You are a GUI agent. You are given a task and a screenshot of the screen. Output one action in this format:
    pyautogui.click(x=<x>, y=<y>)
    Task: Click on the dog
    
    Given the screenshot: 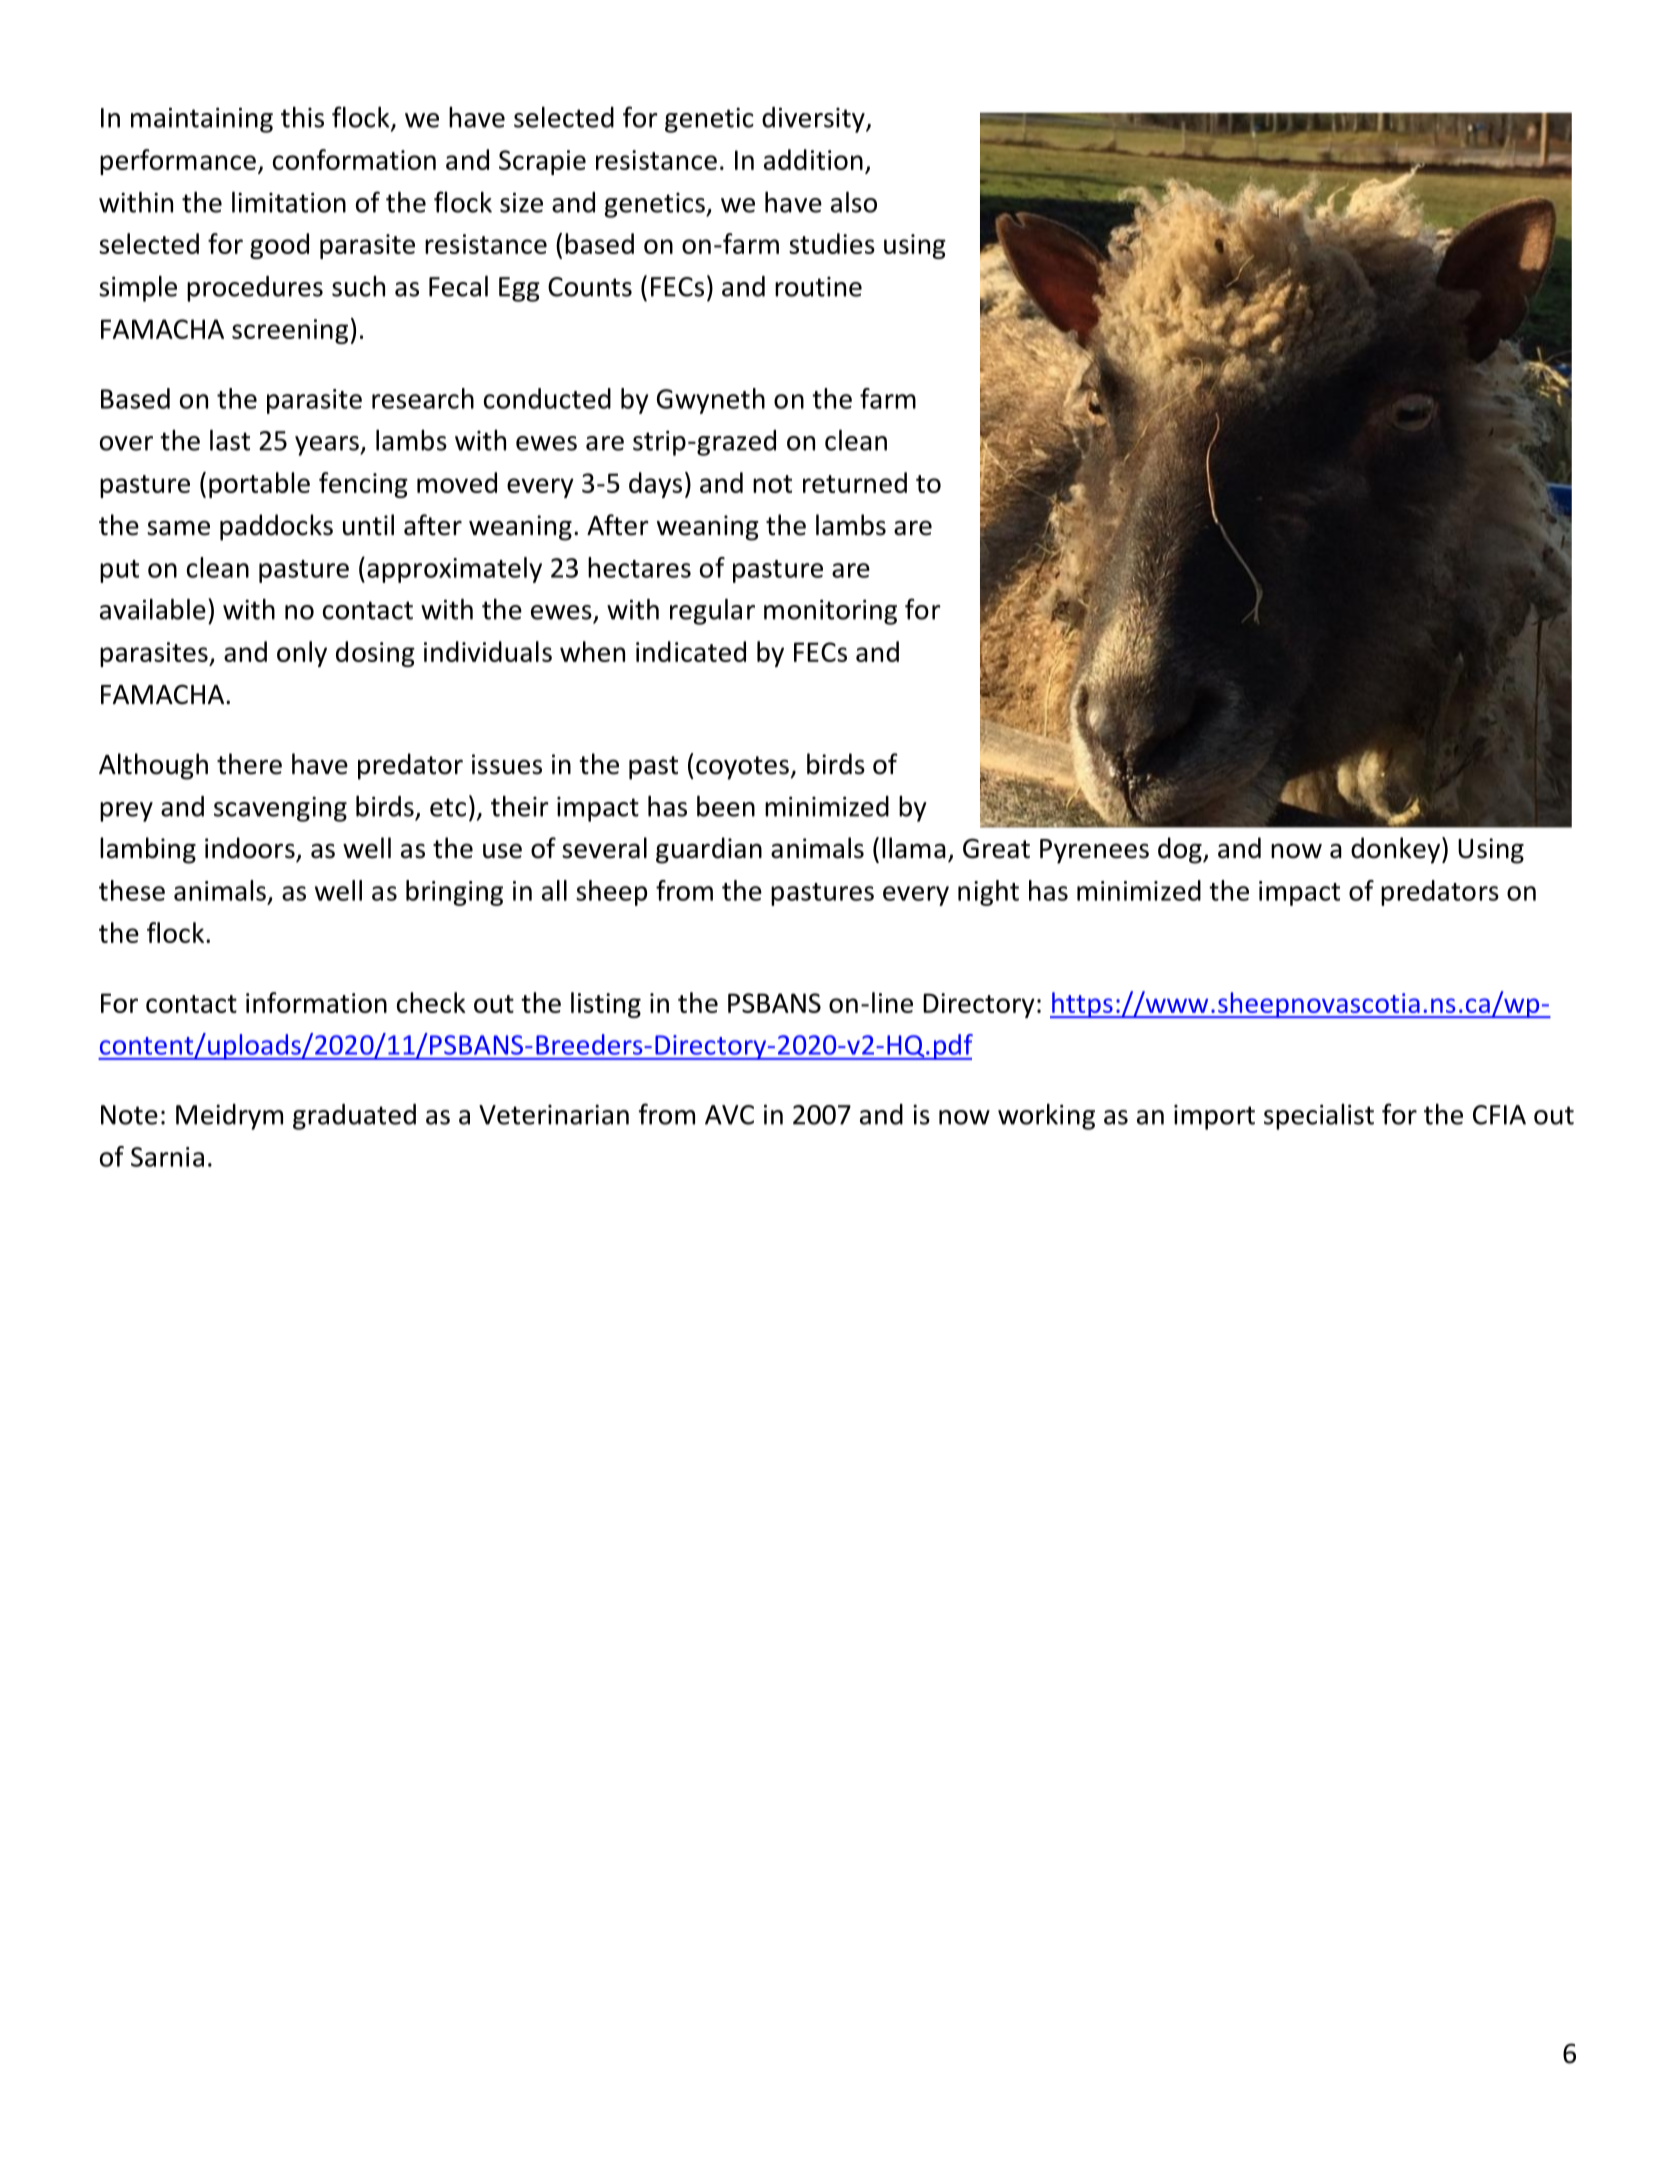 What is the action you would take?
    pyautogui.click(x=1181, y=850)
